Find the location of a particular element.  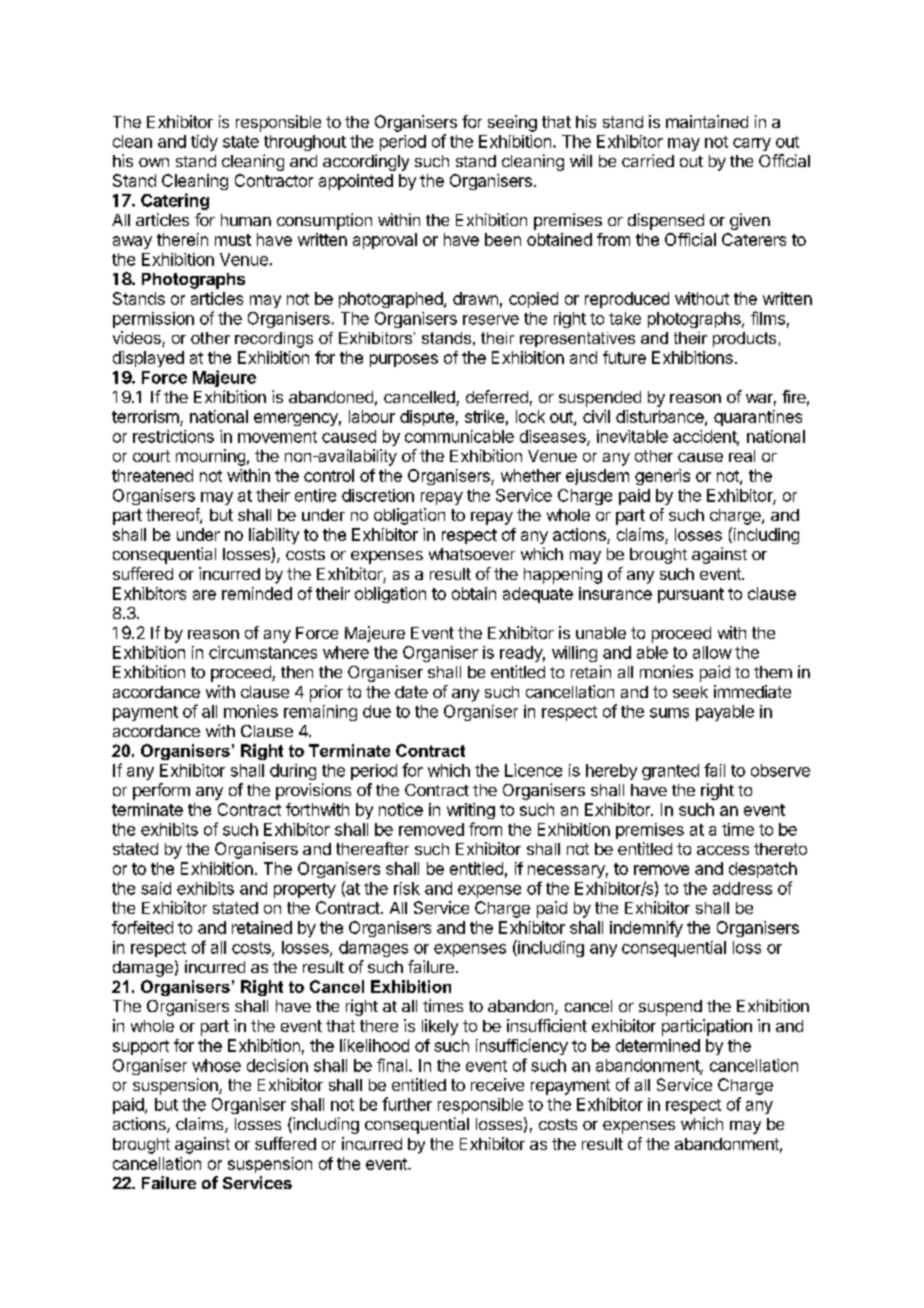

seeing is located at coordinates (512, 123).
